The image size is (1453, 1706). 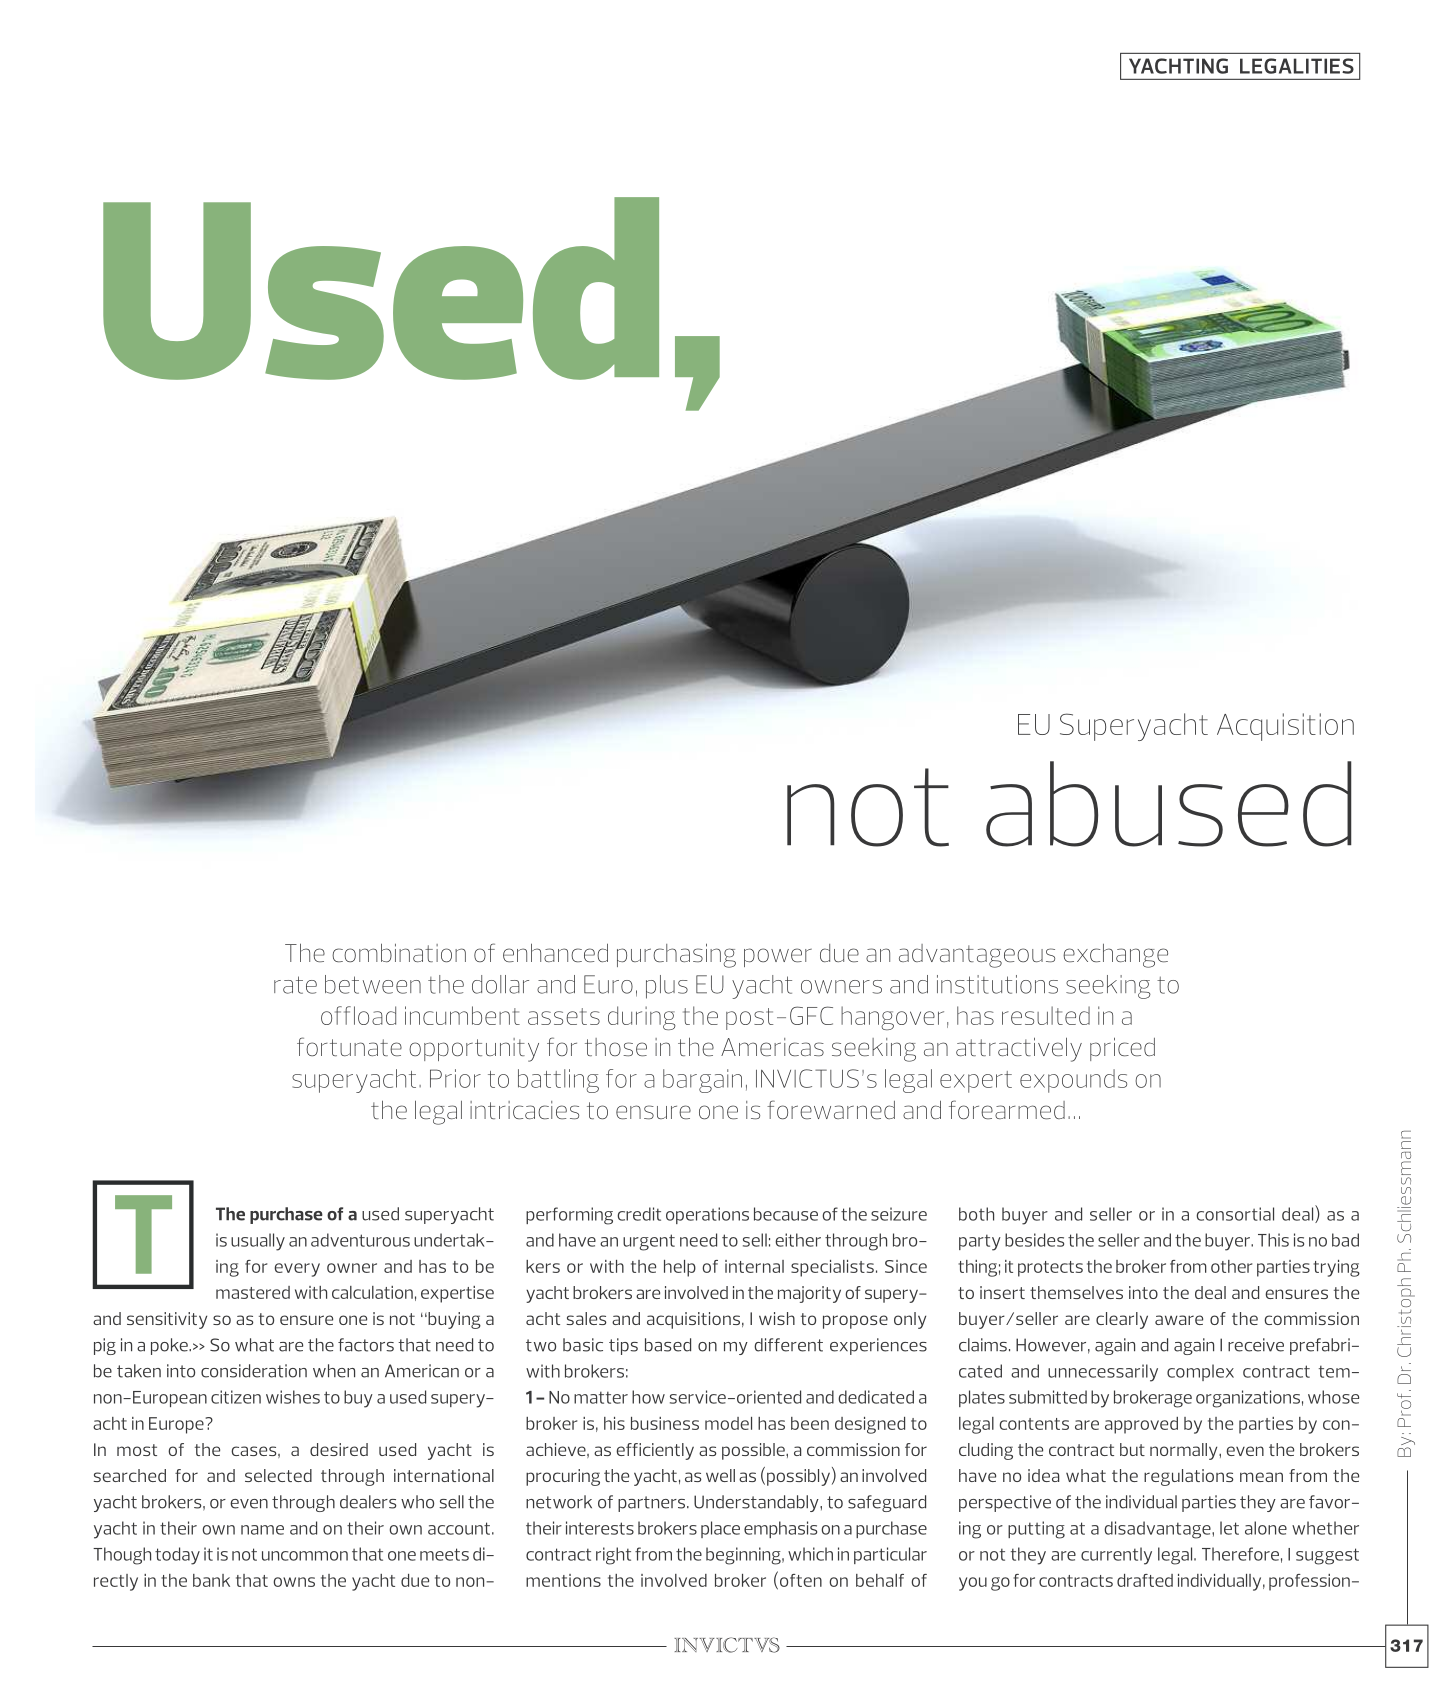 I want to click on forearmed, so click(x=1007, y=1110).
